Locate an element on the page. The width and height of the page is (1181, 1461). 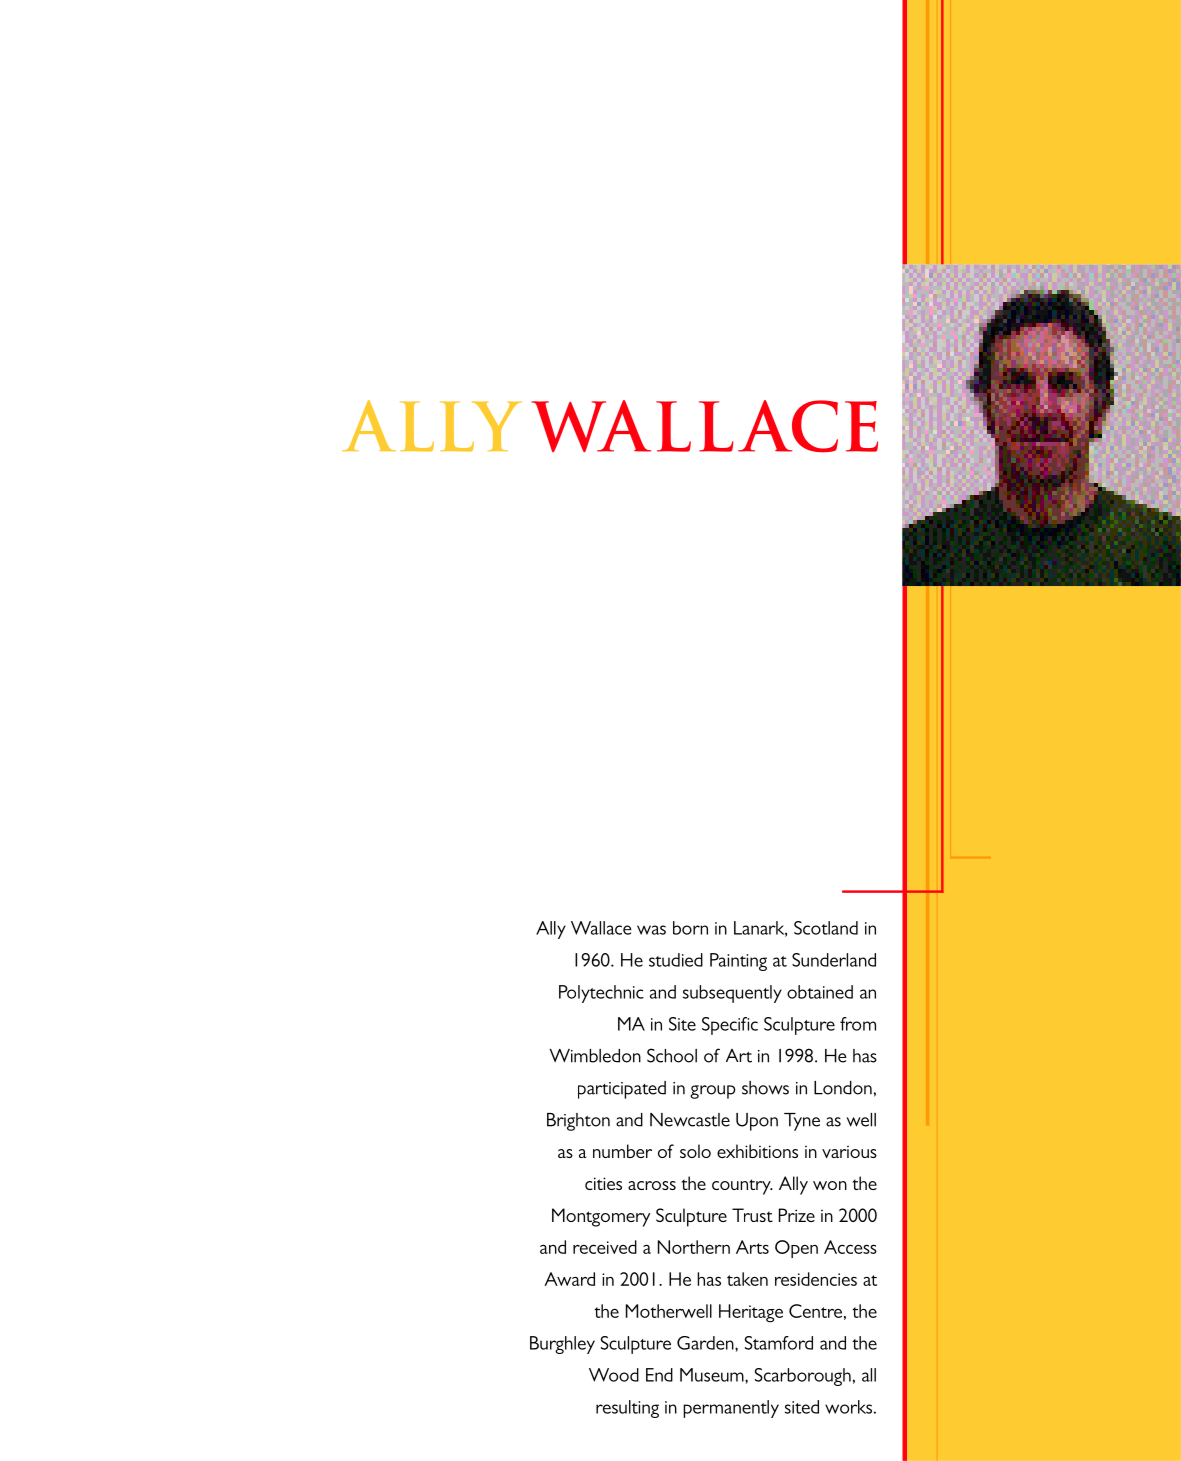
was is located at coordinates (651, 930).
